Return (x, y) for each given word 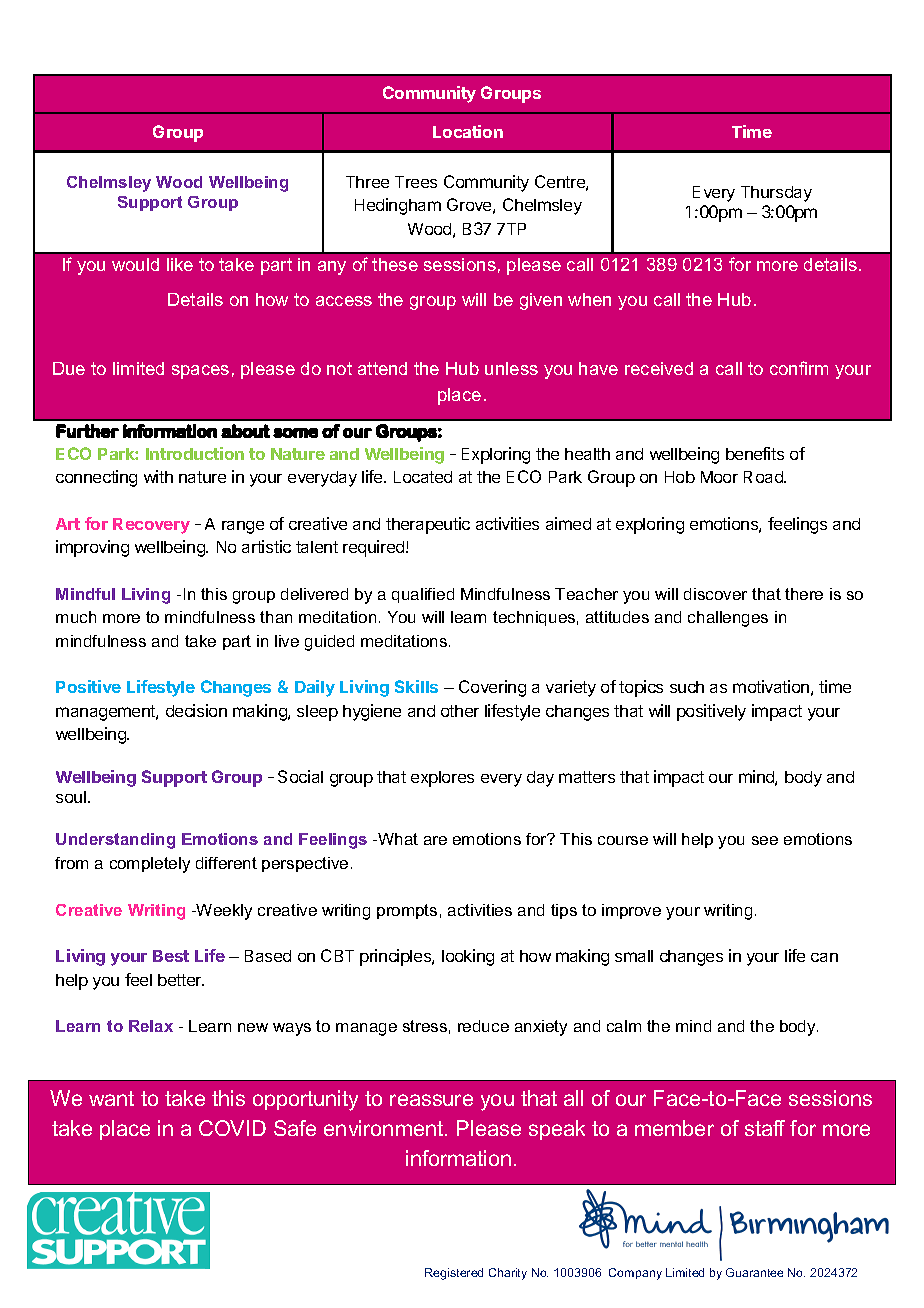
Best (171, 956)
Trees (416, 182)
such (687, 687)
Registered (454, 1274)
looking (468, 957)
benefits (755, 453)
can (824, 957)
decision (196, 710)
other (460, 711)
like (180, 264)
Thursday (776, 194)
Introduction (195, 453)
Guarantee (754, 1272)
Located (423, 477)
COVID (232, 1128)
